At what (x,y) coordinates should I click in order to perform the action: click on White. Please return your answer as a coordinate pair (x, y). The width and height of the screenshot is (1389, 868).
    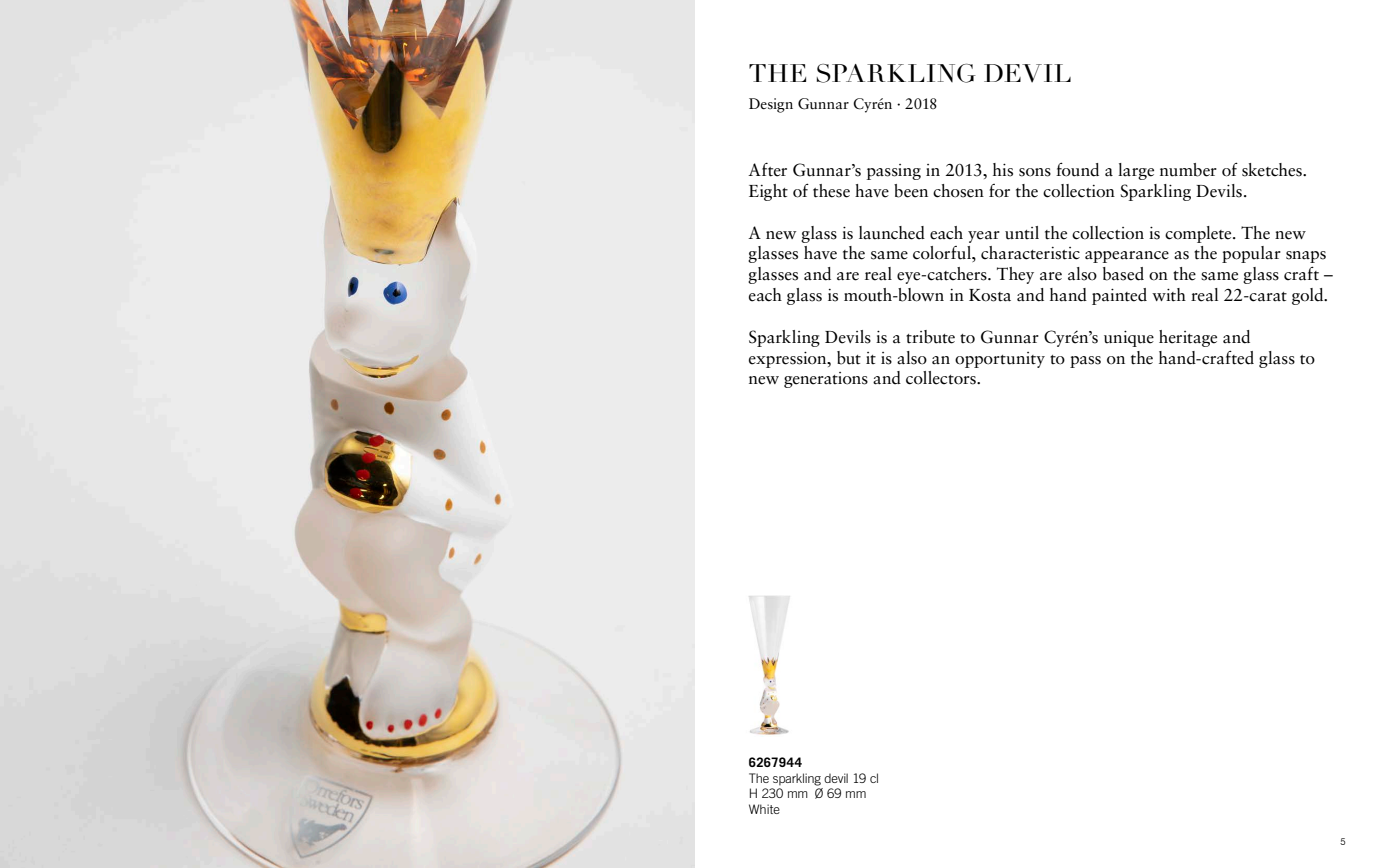
    Looking at the image, I should click on (764, 809).
